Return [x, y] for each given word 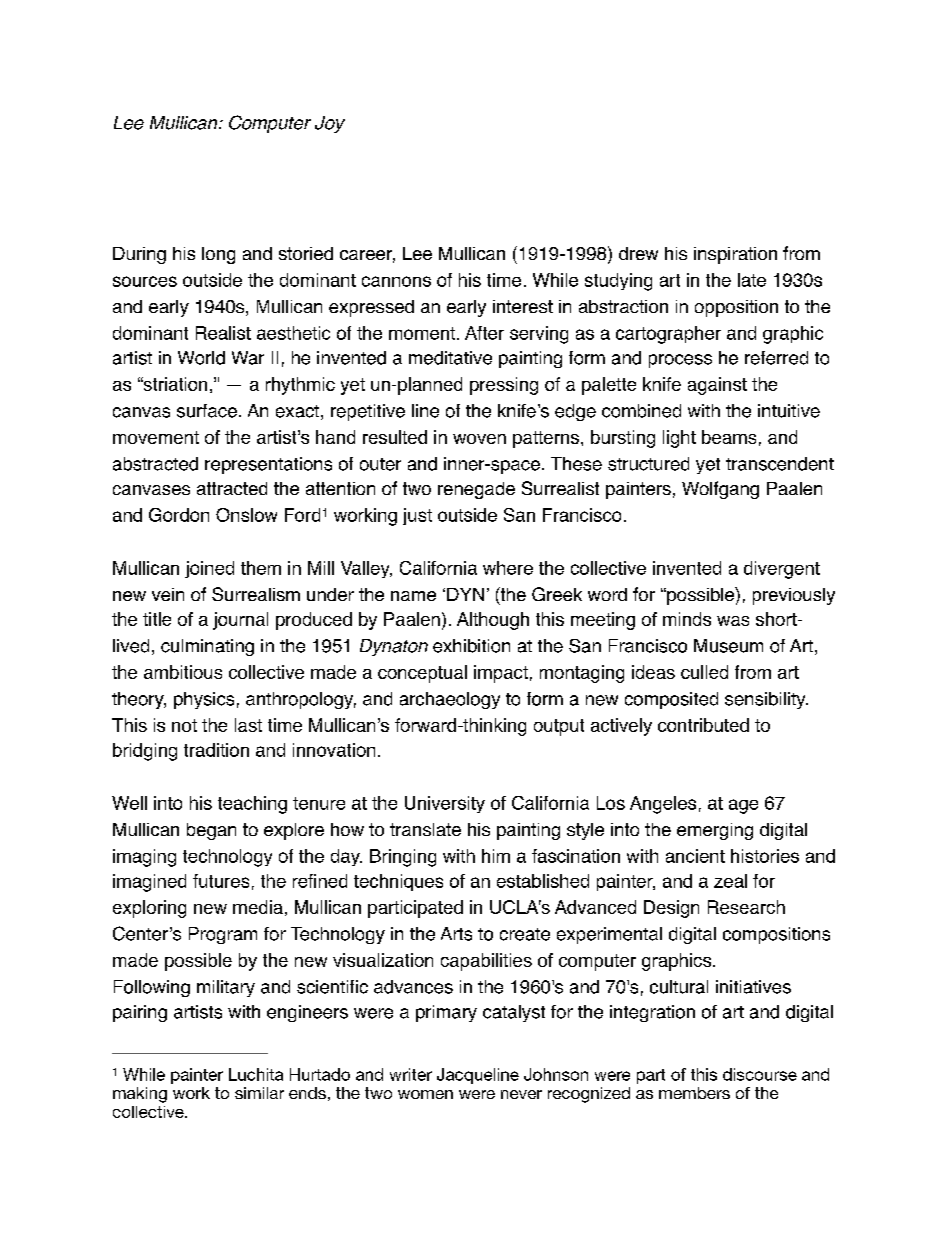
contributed [703, 725]
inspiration [735, 255]
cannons [396, 281]
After [484, 333]
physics [204, 700]
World [201, 358]
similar [259, 1093]
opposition [736, 308]
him [496, 856]
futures [221, 881]
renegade [476, 490]
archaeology [450, 700]
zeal [730, 881]
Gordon [179, 515]
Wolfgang [720, 490]
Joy [330, 124]
